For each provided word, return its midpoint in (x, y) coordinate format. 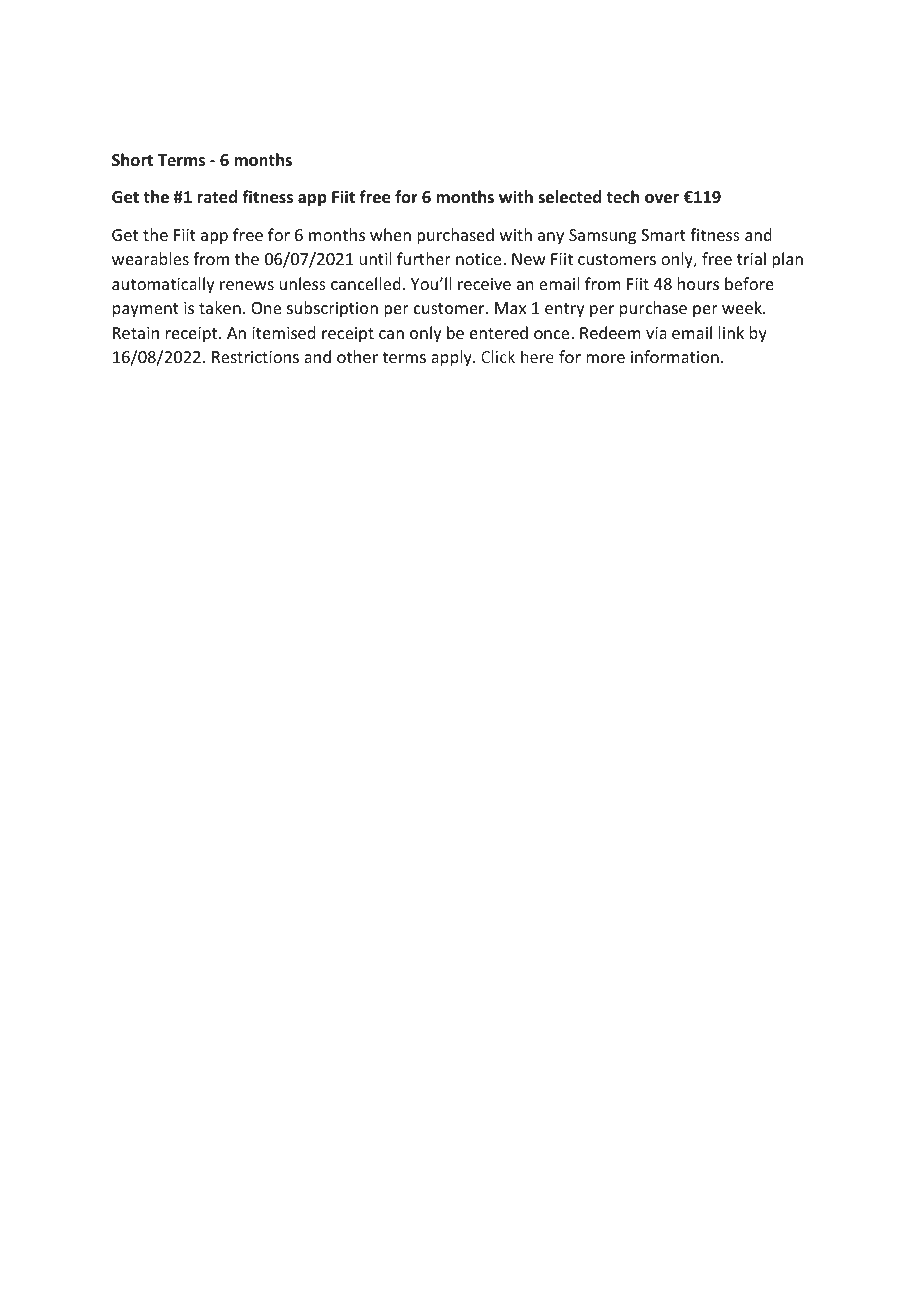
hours (698, 283)
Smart (663, 235)
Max (510, 308)
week (743, 307)
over (662, 199)
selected (569, 197)
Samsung (602, 237)
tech (622, 196)
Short (132, 159)
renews (247, 285)
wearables (150, 258)
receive (484, 284)
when (390, 234)
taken (220, 307)
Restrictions (255, 357)
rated (217, 197)
